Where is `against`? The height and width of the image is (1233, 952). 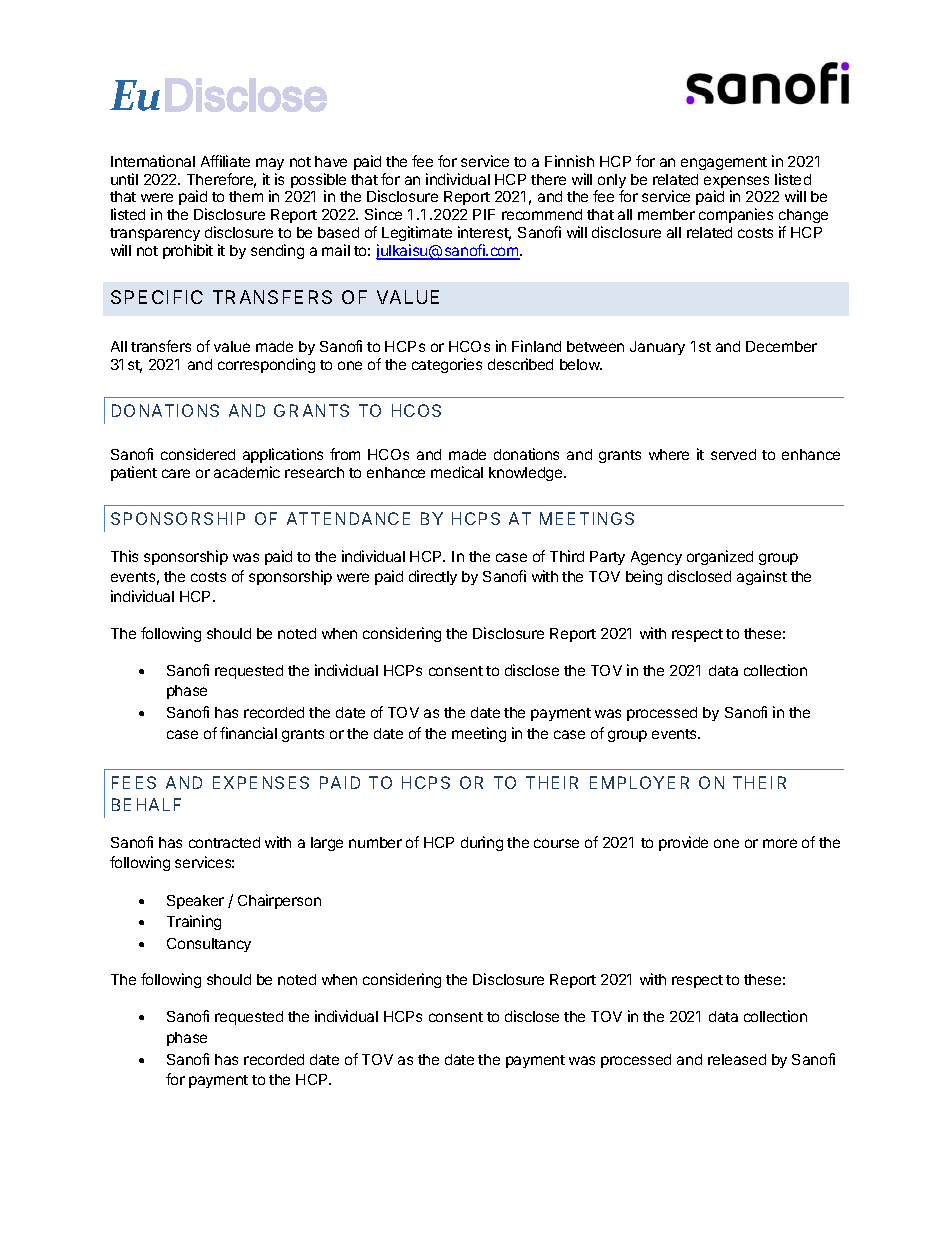
against is located at coordinates (762, 577).
